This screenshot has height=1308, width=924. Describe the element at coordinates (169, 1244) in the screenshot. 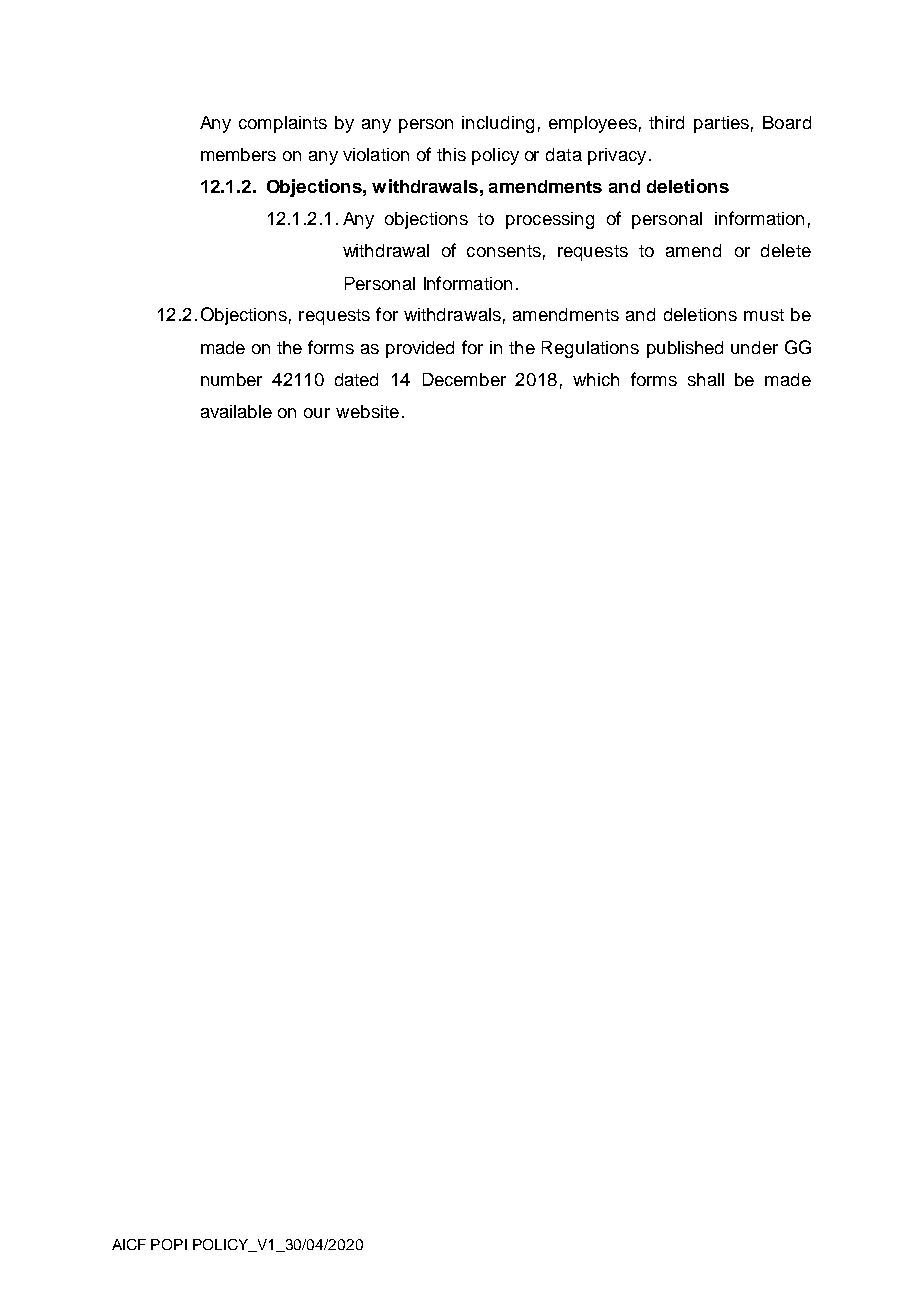

I see `POPI` at that location.
